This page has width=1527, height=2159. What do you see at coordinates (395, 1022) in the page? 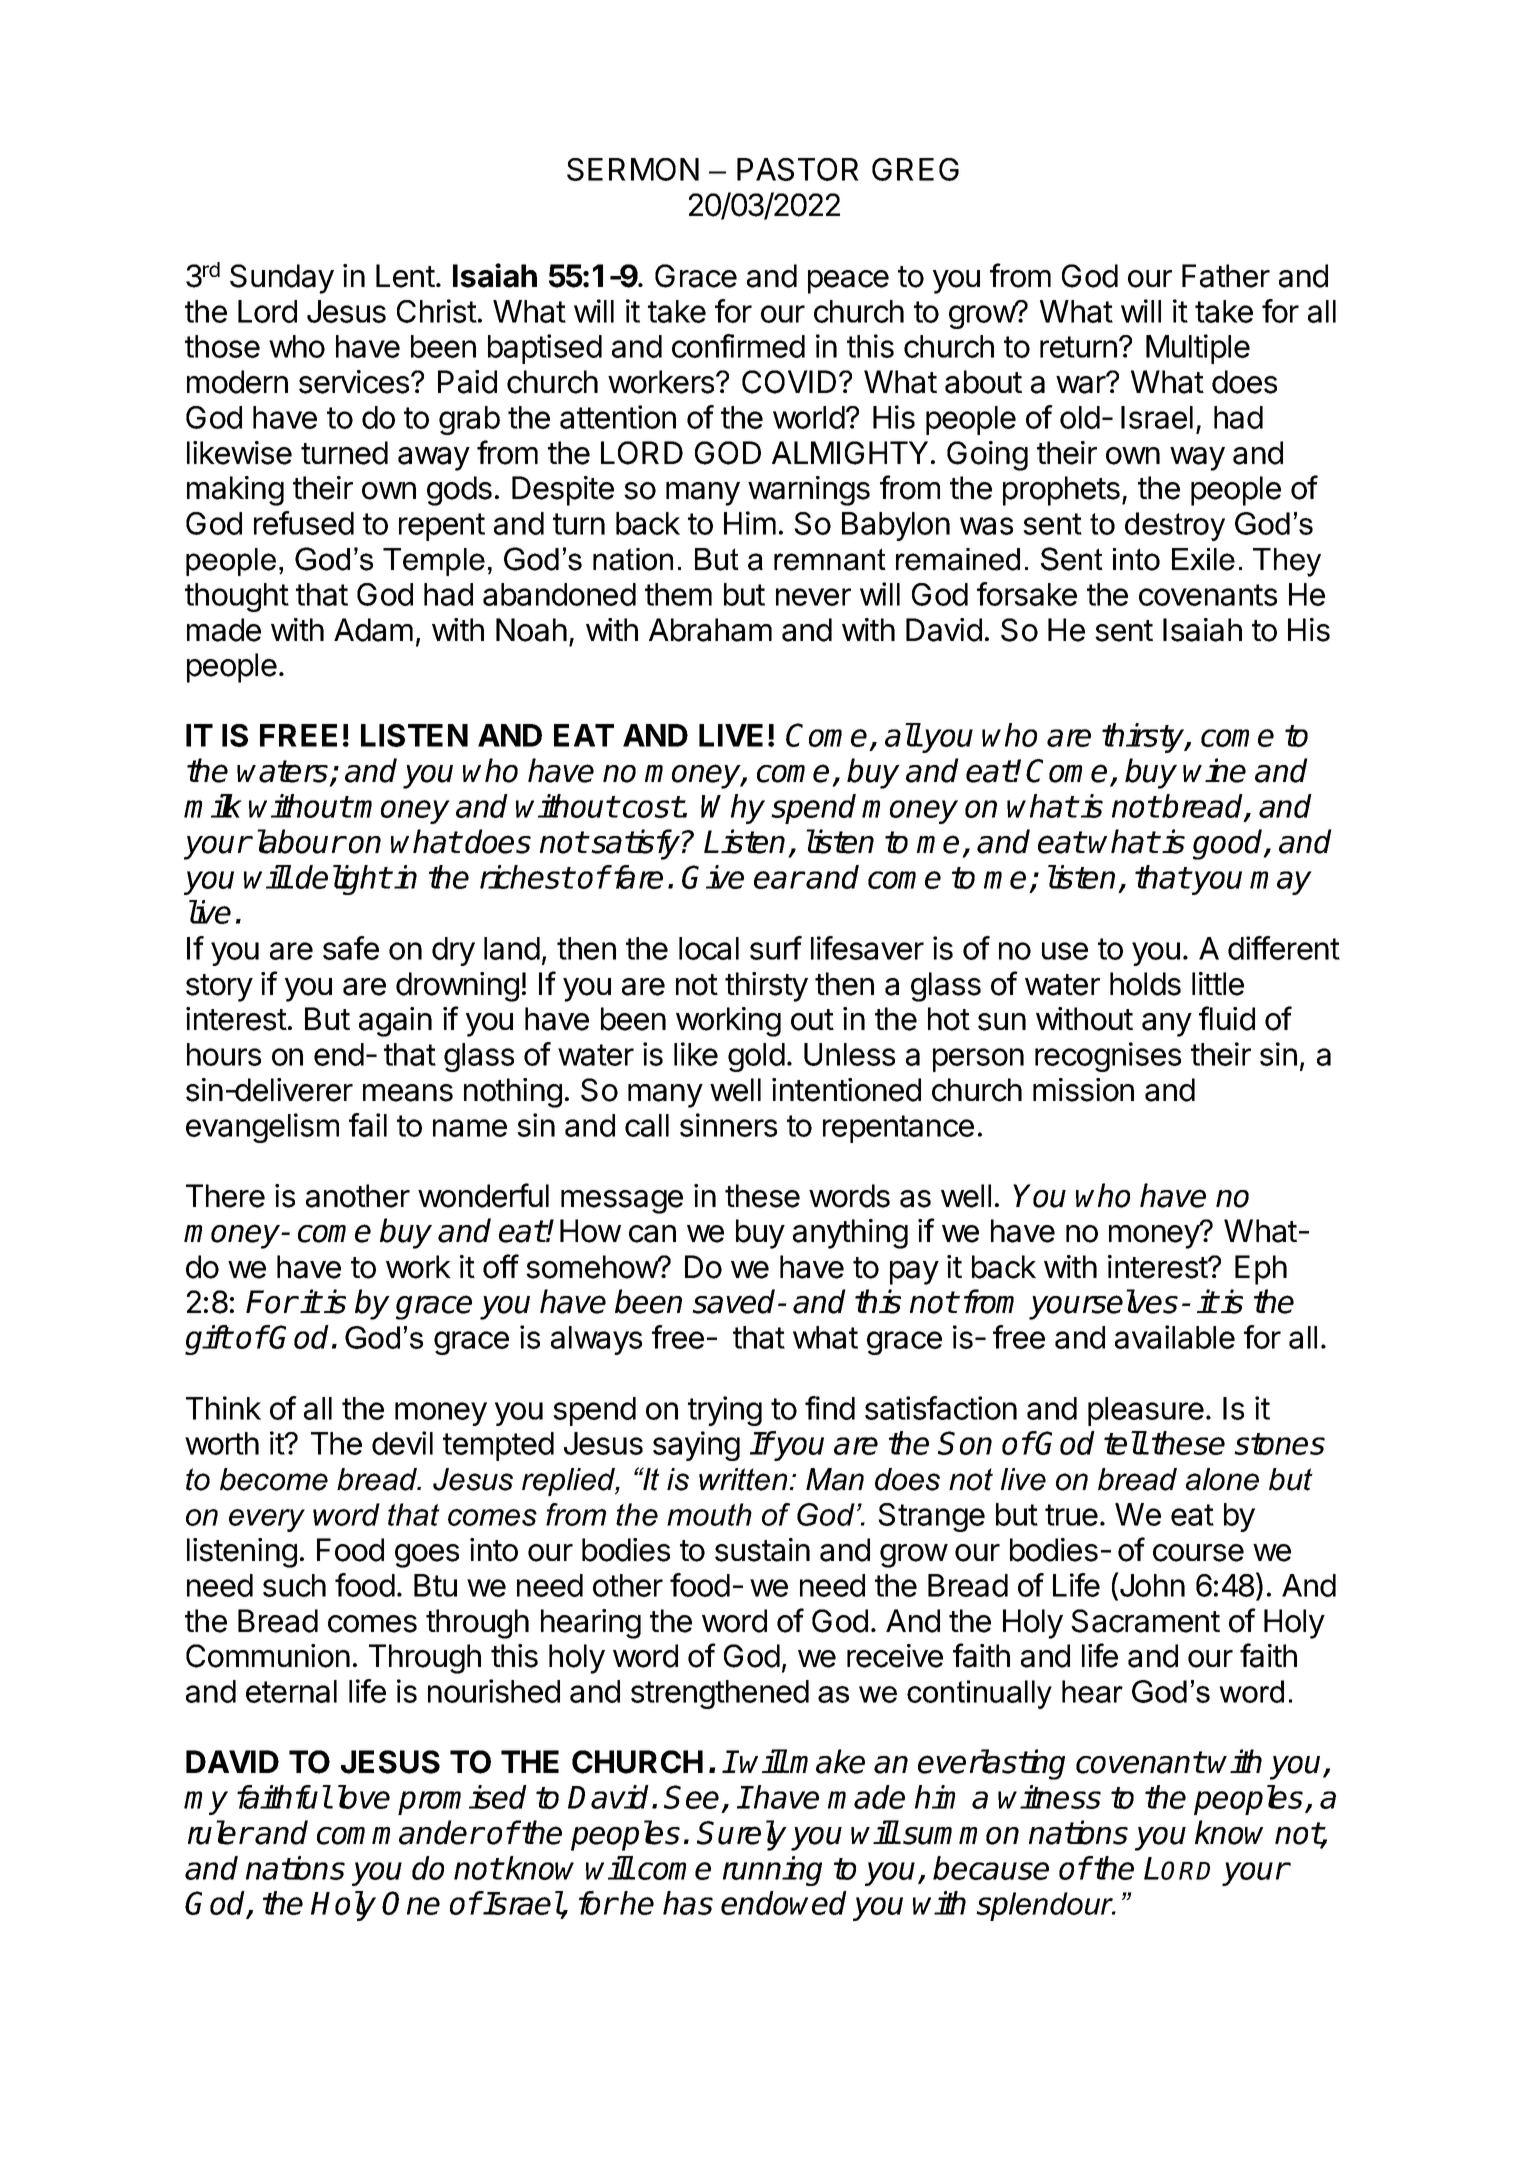
I see `again` at bounding box center [395, 1022].
